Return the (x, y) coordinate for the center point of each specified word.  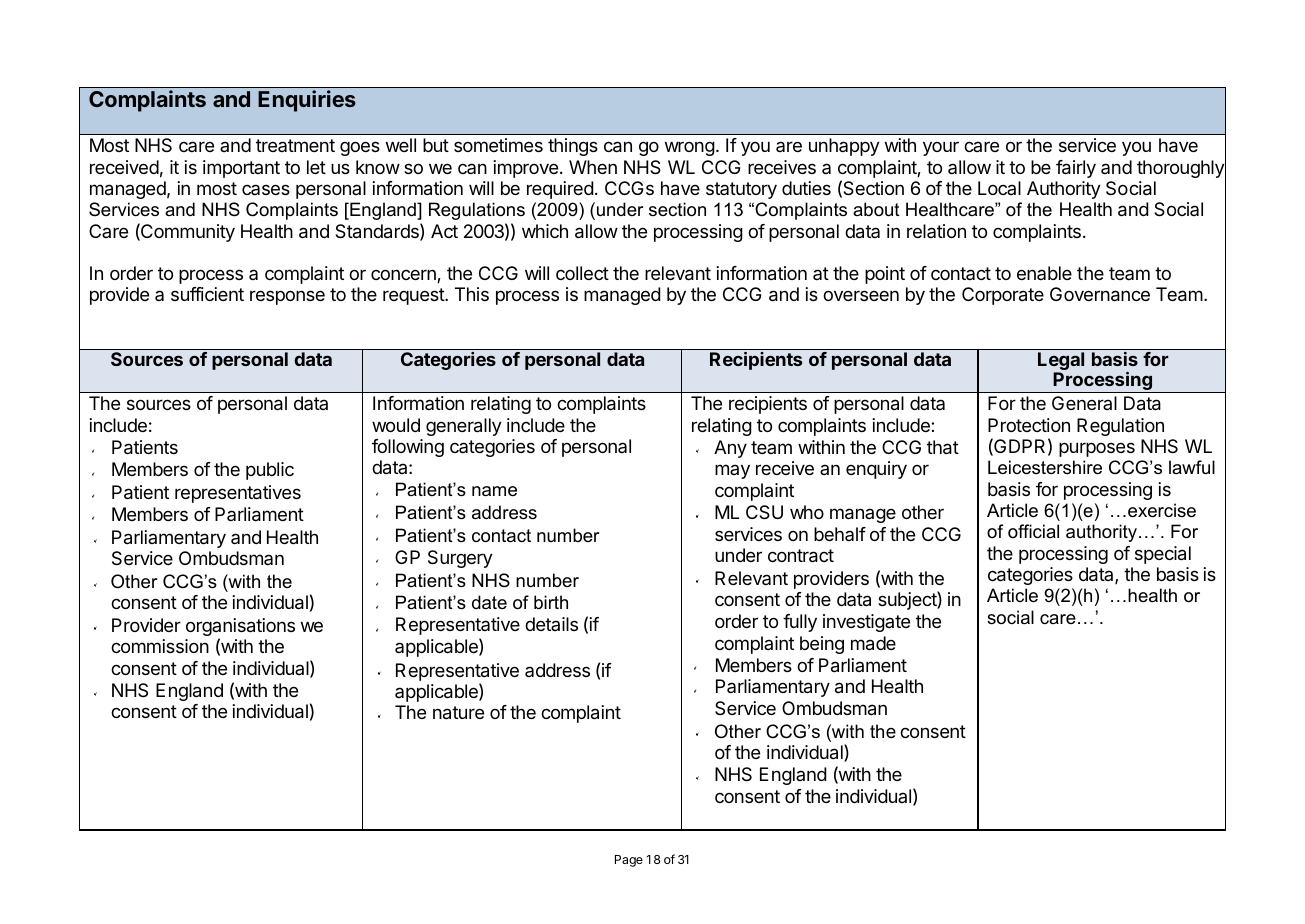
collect (582, 273)
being (822, 645)
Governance (1100, 294)
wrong (690, 148)
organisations (240, 628)
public (270, 471)
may (732, 471)
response (287, 297)
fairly (1076, 169)
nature (458, 713)
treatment (295, 145)
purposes (1097, 449)
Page (629, 861)
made (873, 643)
